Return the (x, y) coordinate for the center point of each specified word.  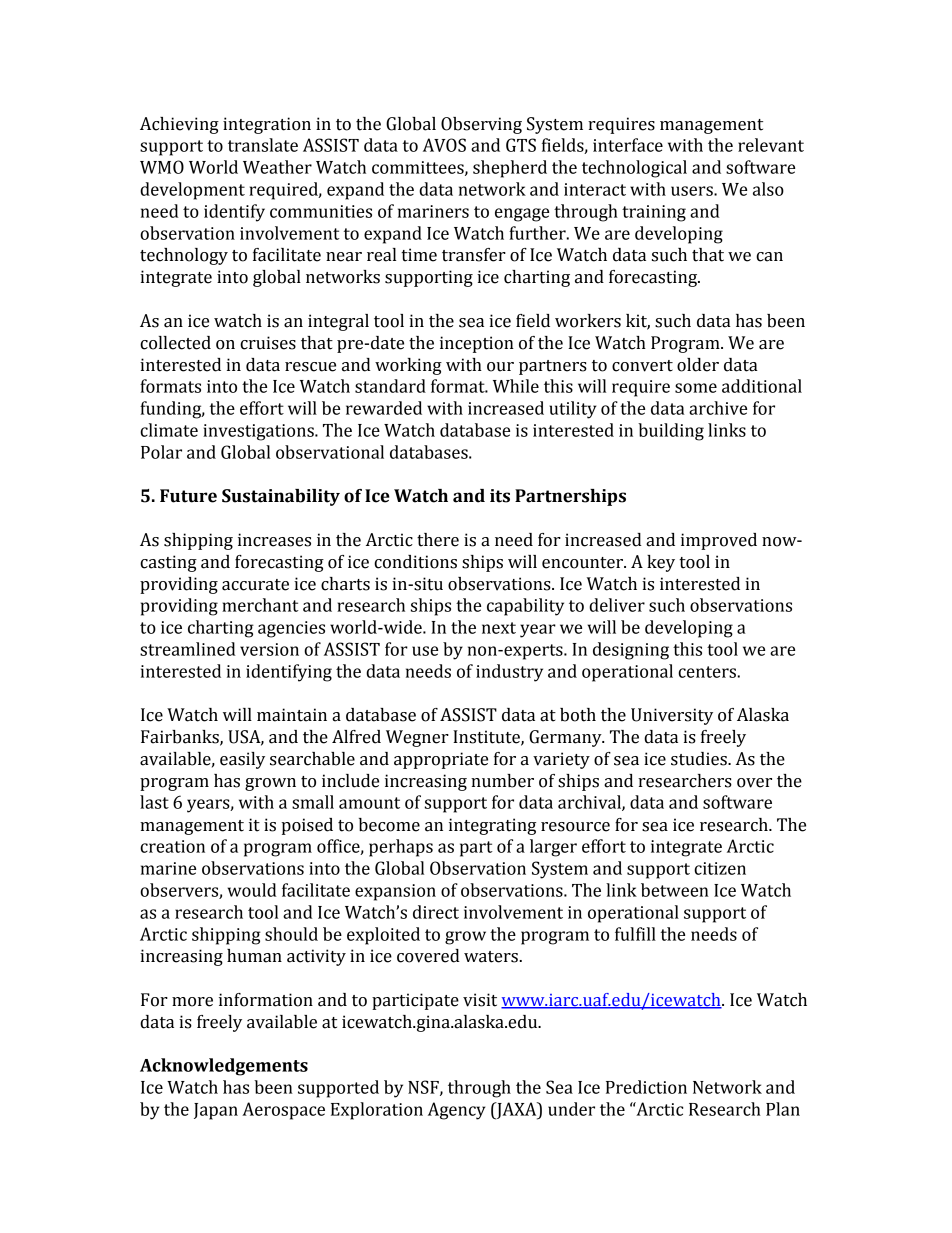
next (499, 628)
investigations (259, 432)
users (693, 191)
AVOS (444, 145)
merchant (260, 605)
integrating (492, 826)
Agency (456, 1111)
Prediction (646, 1087)
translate (263, 145)
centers (708, 672)
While (516, 386)
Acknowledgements (224, 1067)
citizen (720, 868)
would (252, 890)
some (696, 388)
